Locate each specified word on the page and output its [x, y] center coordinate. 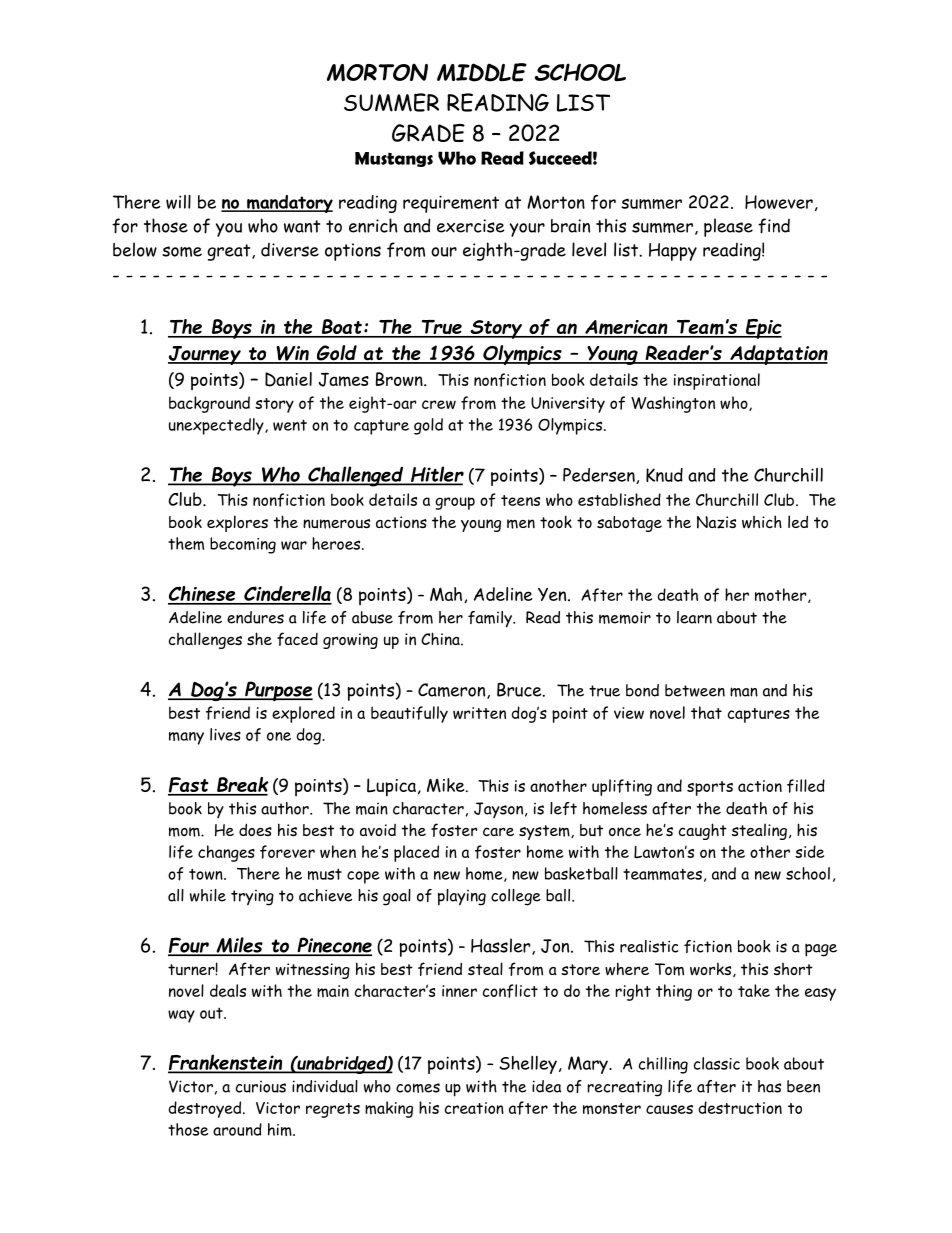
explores [237, 523]
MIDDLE [482, 72]
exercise [471, 226]
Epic [763, 329]
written [479, 713]
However [779, 202]
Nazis [716, 522]
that [706, 712]
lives [225, 734]
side [809, 851]
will [178, 202]
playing [462, 897]
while [208, 895]
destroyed [206, 1109]
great [230, 252]
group [455, 503]
